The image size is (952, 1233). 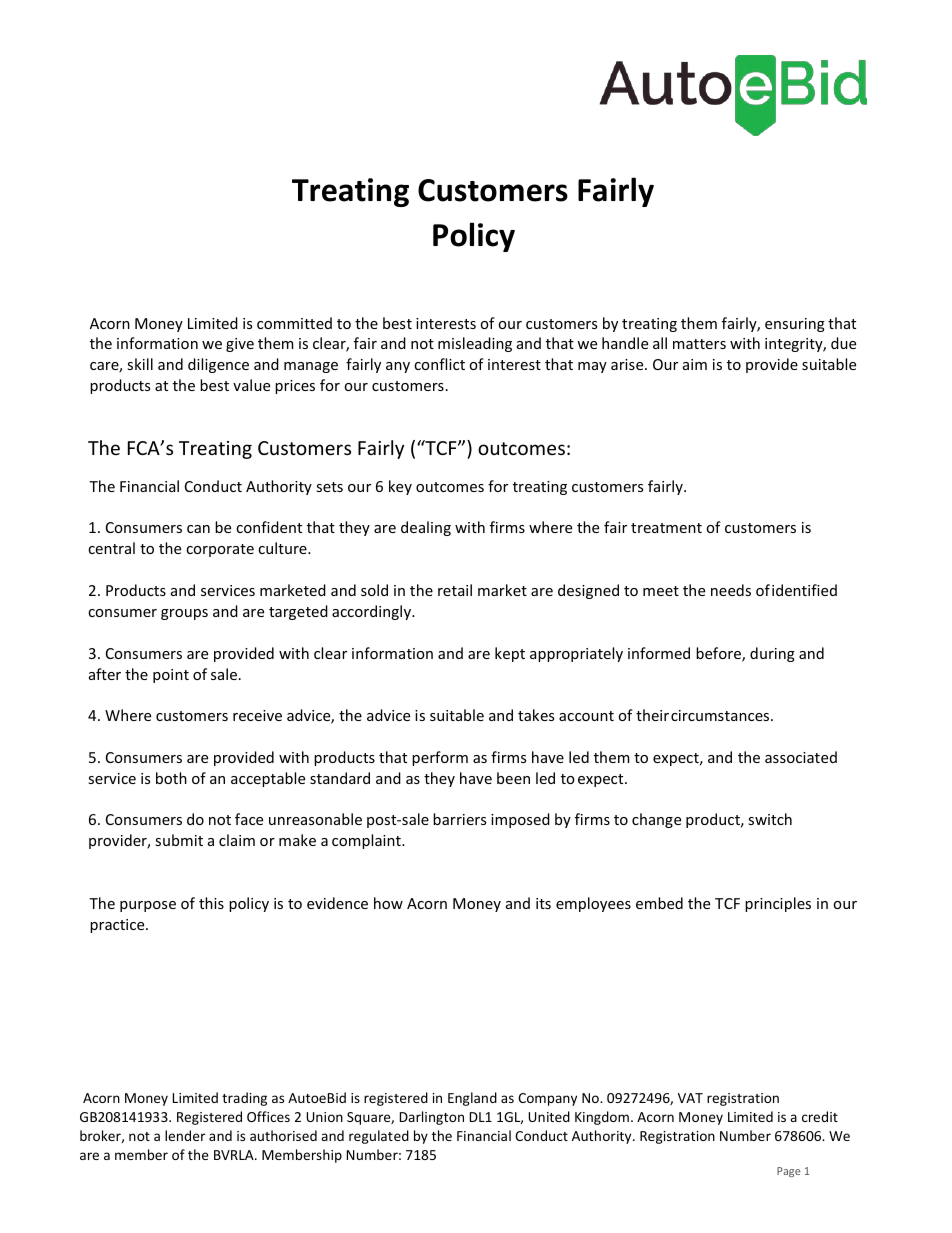 I want to click on groups, so click(x=184, y=614).
